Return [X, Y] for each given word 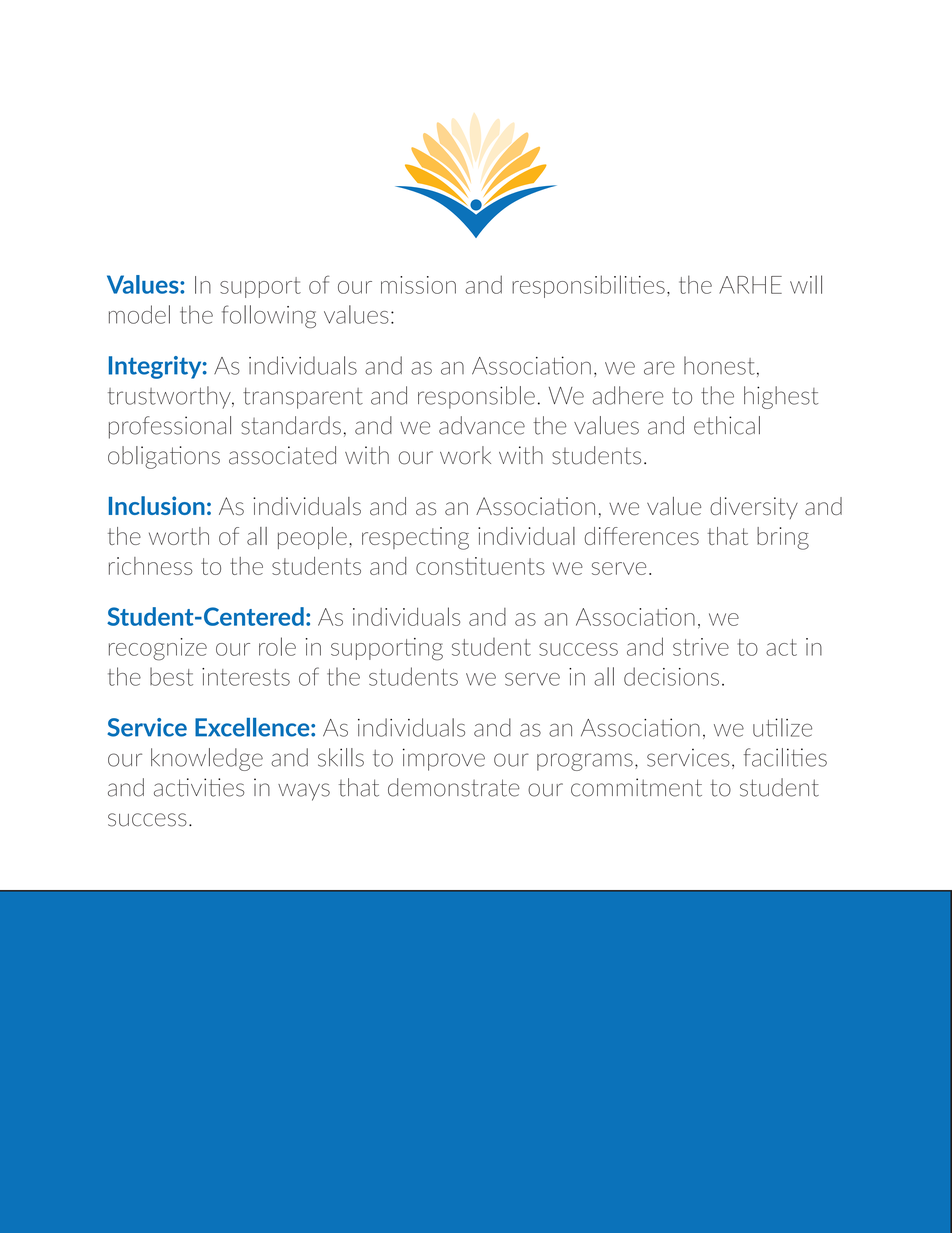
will [806, 284]
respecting [415, 538]
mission [418, 285]
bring [783, 538]
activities [199, 787]
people [312, 538]
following [269, 316]
